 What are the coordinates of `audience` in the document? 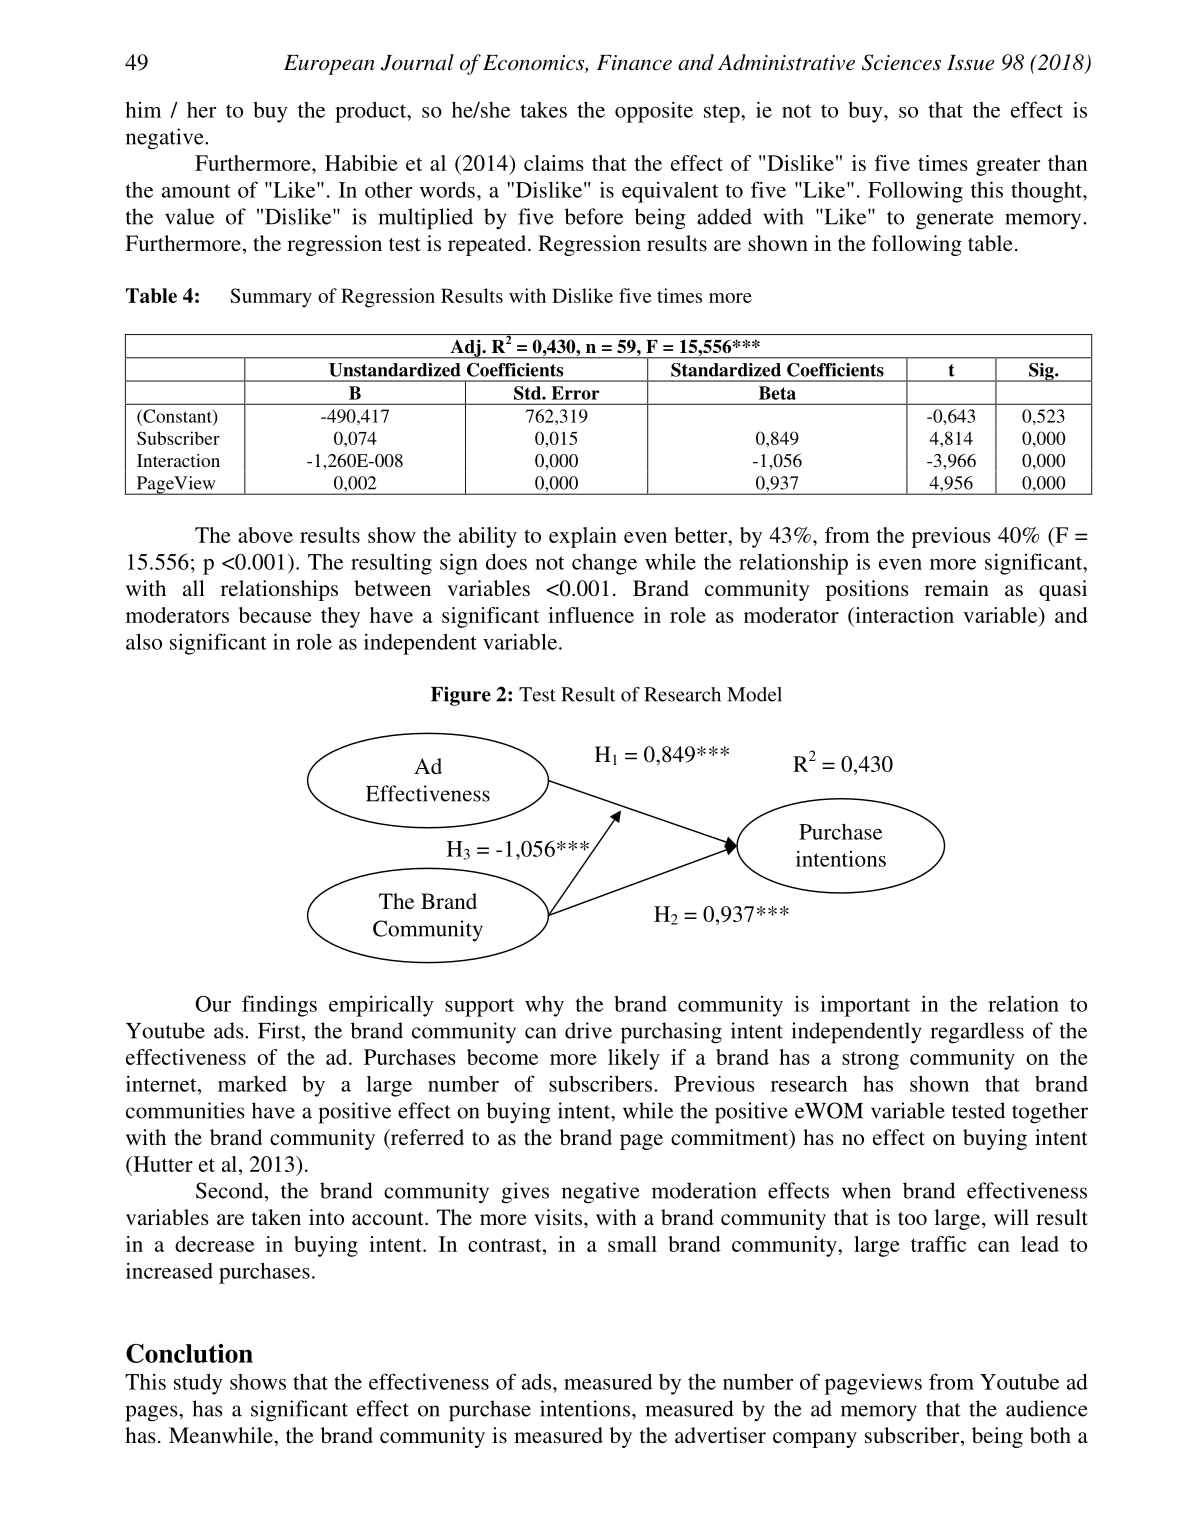 It's located at (1047, 1408).
